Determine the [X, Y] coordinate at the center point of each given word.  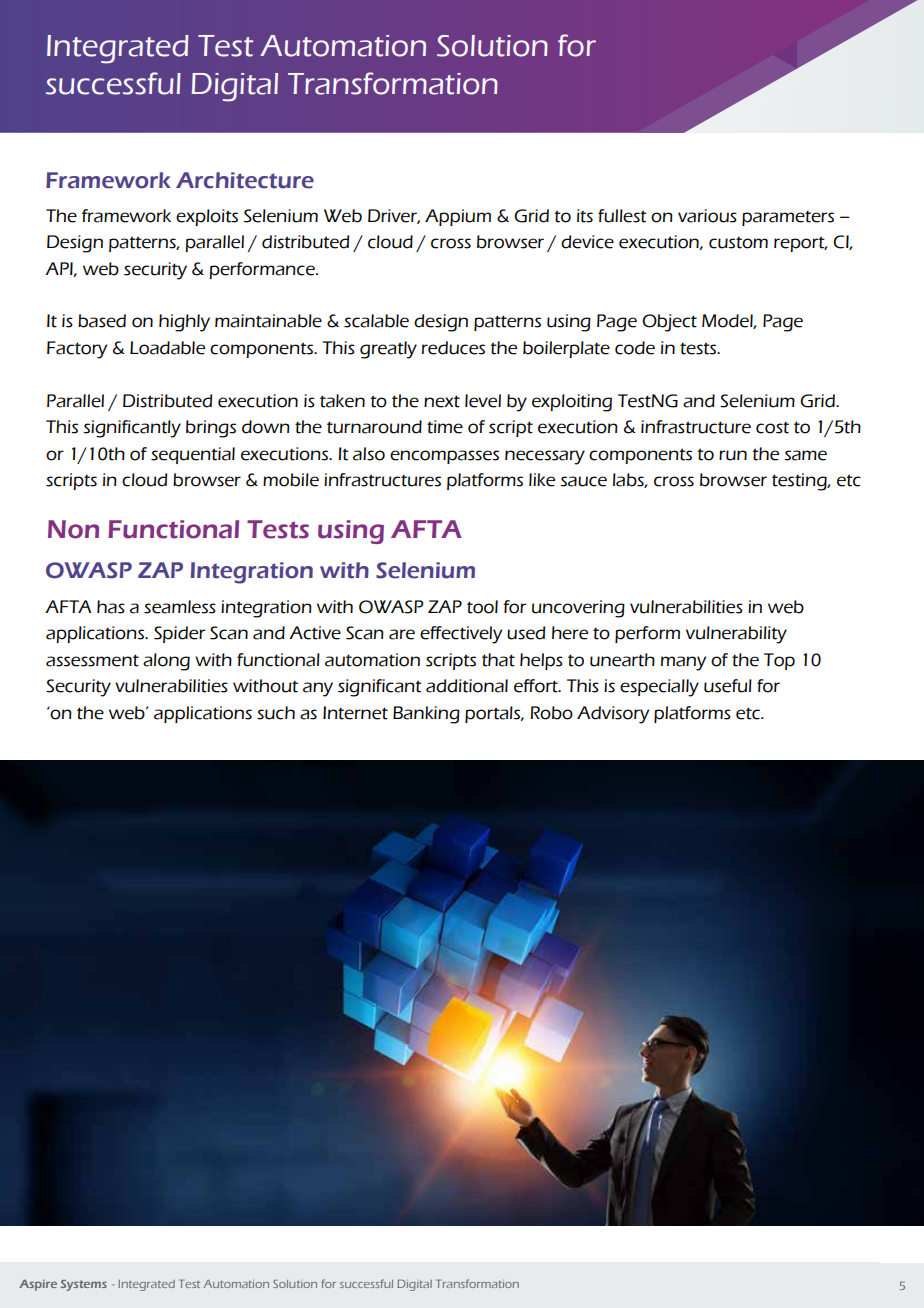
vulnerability [736, 635]
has [111, 607]
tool [482, 607]
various [707, 216]
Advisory [613, 715]
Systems [84, 1285]
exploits [207, 217]
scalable [376, 321]
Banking [426, 715]
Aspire [38, 1285]
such [276, 713]
